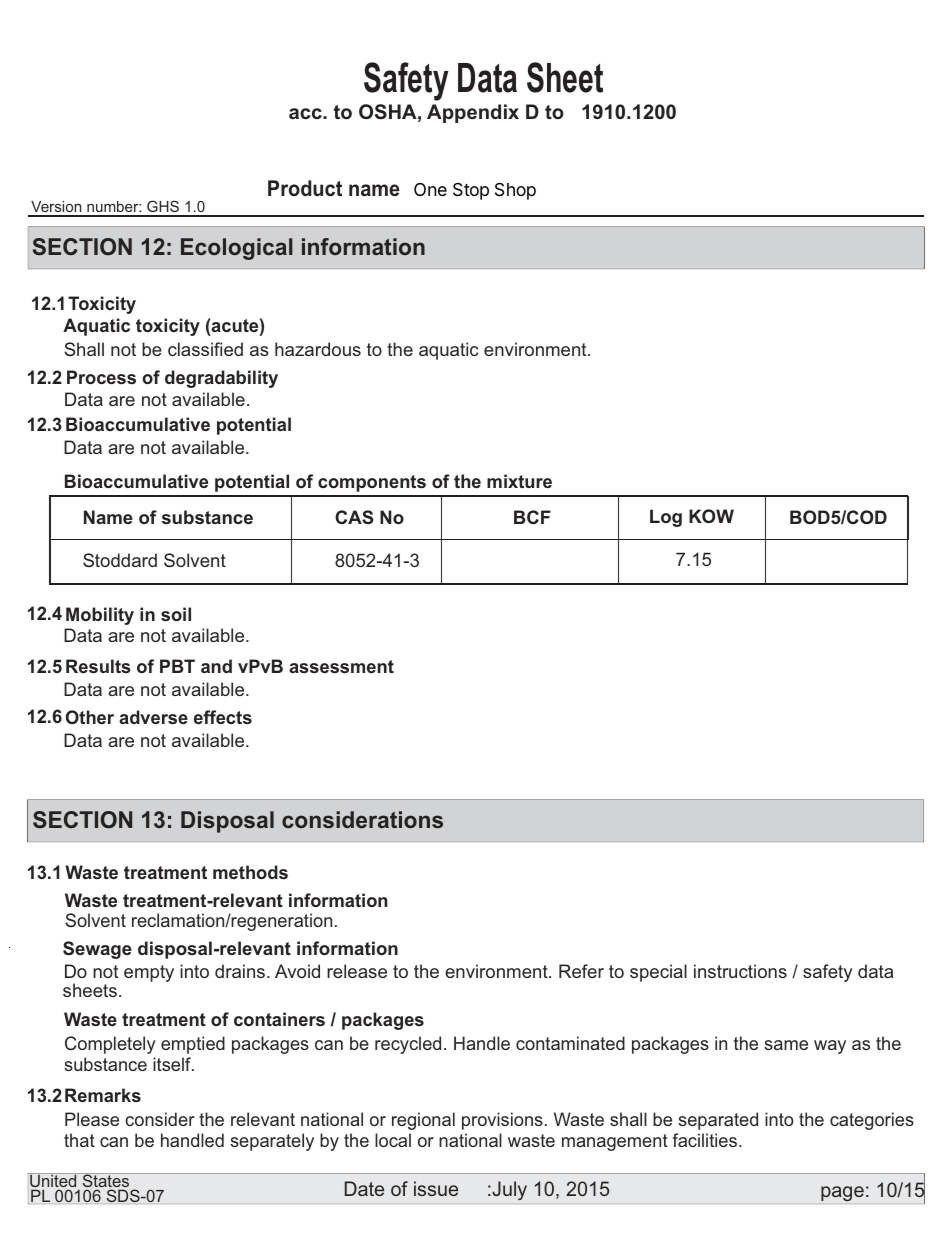  I want to click on Appendix, so click(473, 113).
